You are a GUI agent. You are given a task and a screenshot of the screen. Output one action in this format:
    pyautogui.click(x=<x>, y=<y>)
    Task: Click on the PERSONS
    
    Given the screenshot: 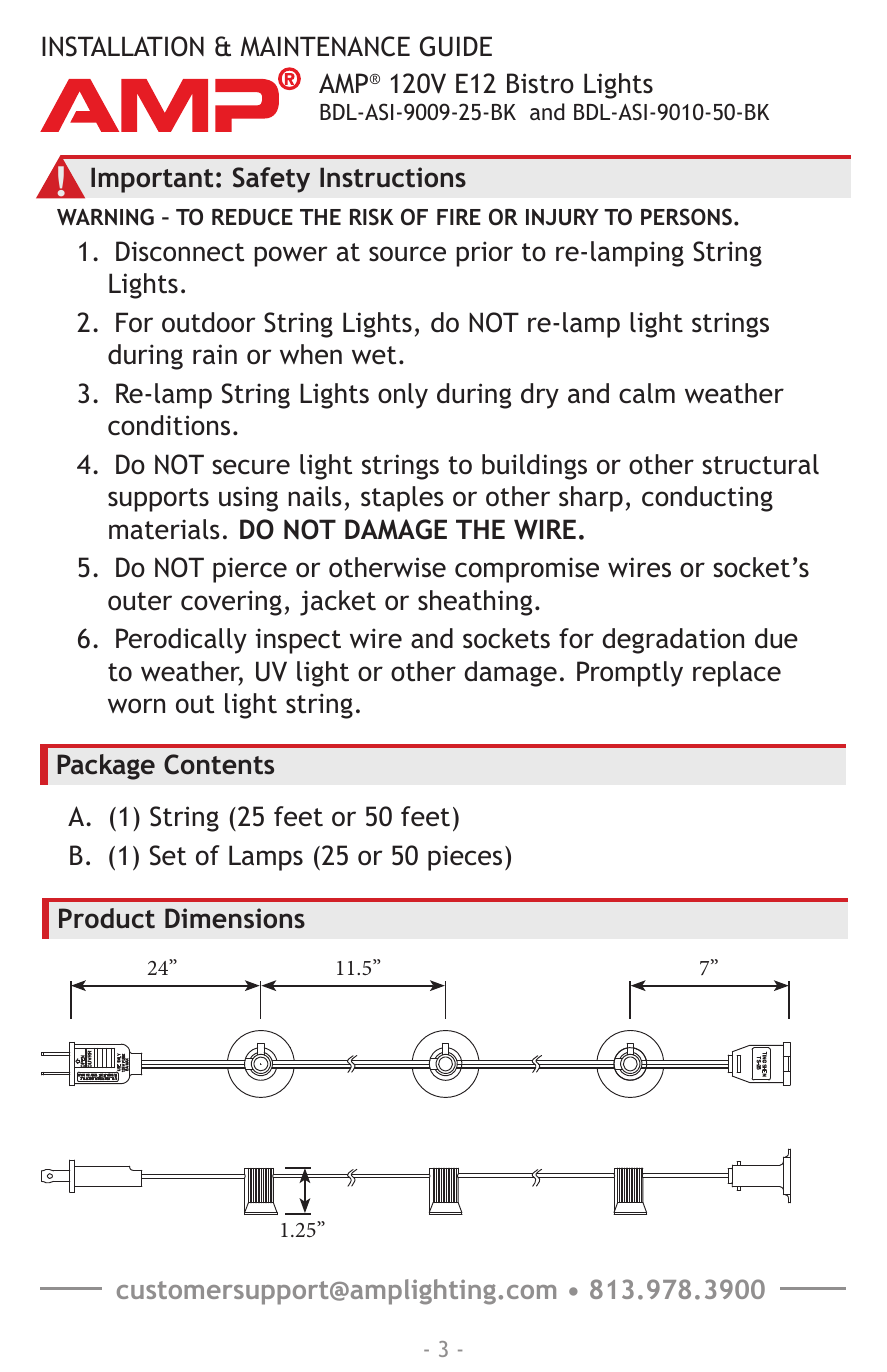 What is the action you would take?
    pyautogui.click(x=686, y=217)
